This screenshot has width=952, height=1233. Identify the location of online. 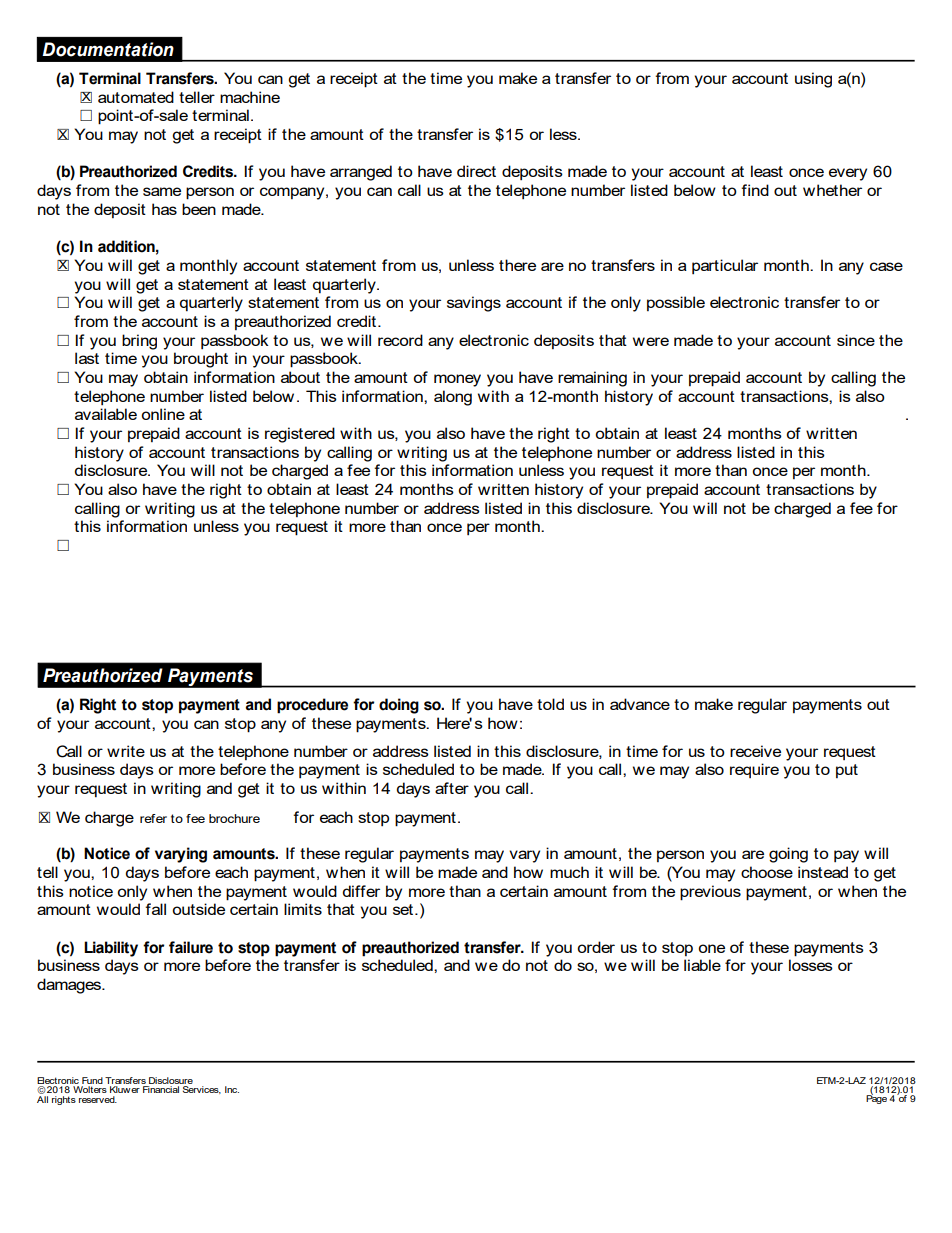
(163, 414).
